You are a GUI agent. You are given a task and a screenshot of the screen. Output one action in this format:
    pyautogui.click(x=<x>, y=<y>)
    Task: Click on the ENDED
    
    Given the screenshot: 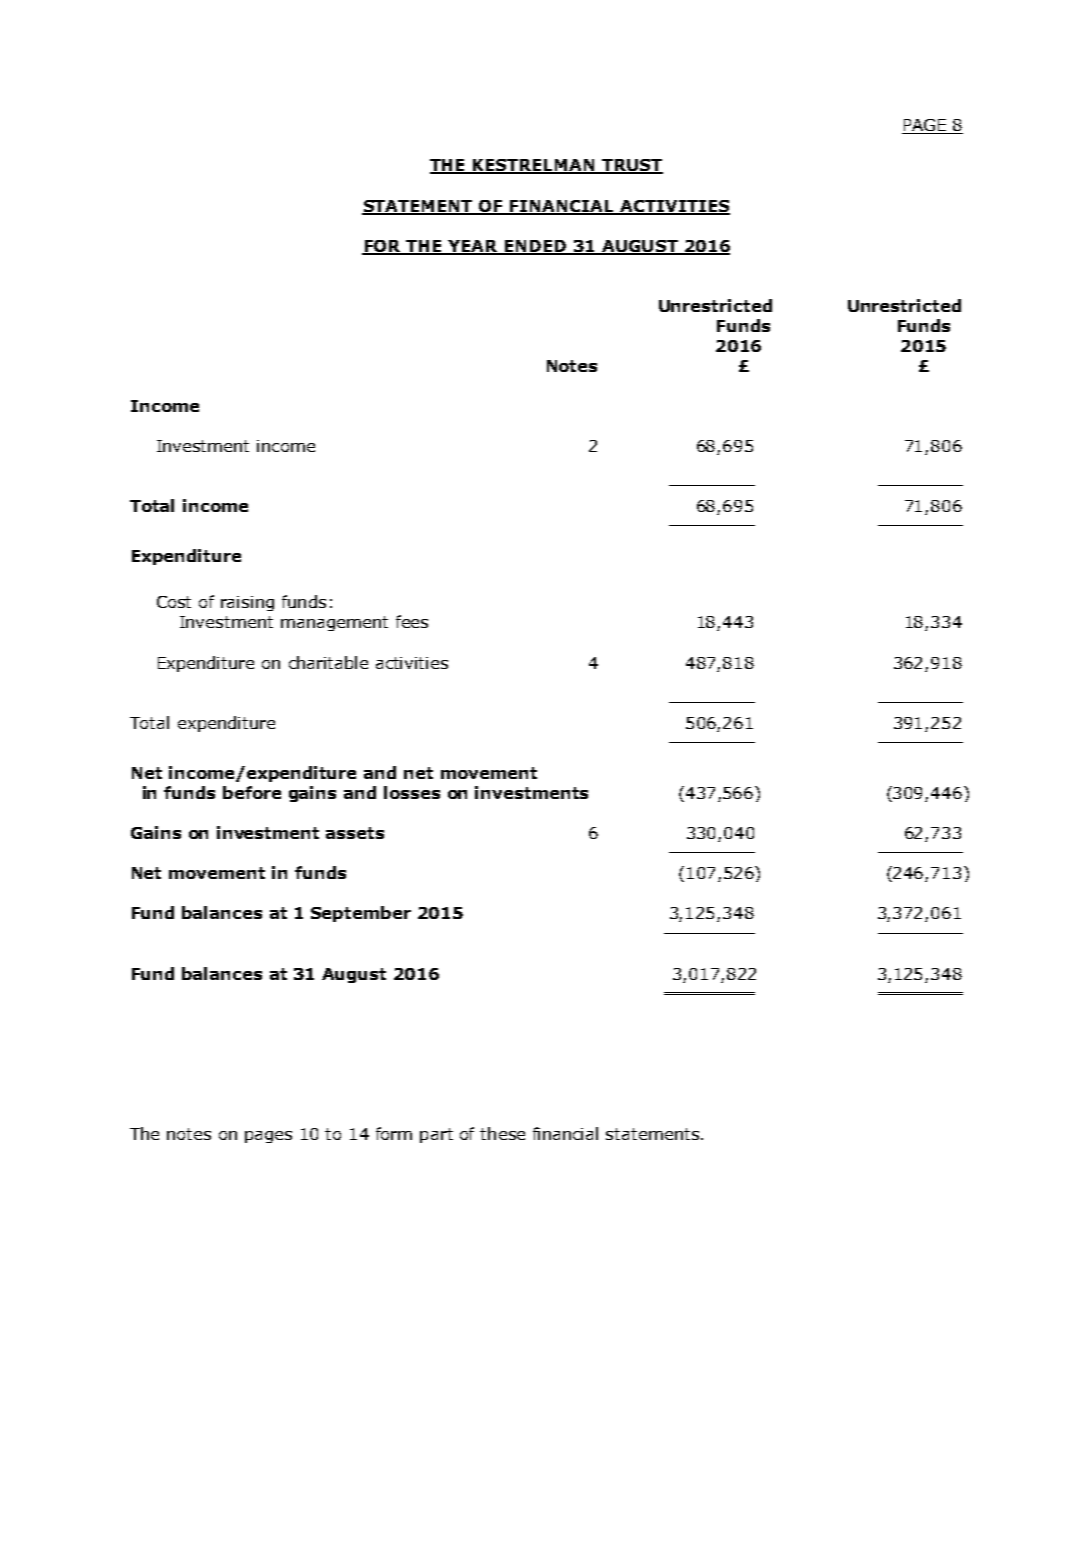 What is the action you would take?
    pyautogui.click(x=535, y=247)
